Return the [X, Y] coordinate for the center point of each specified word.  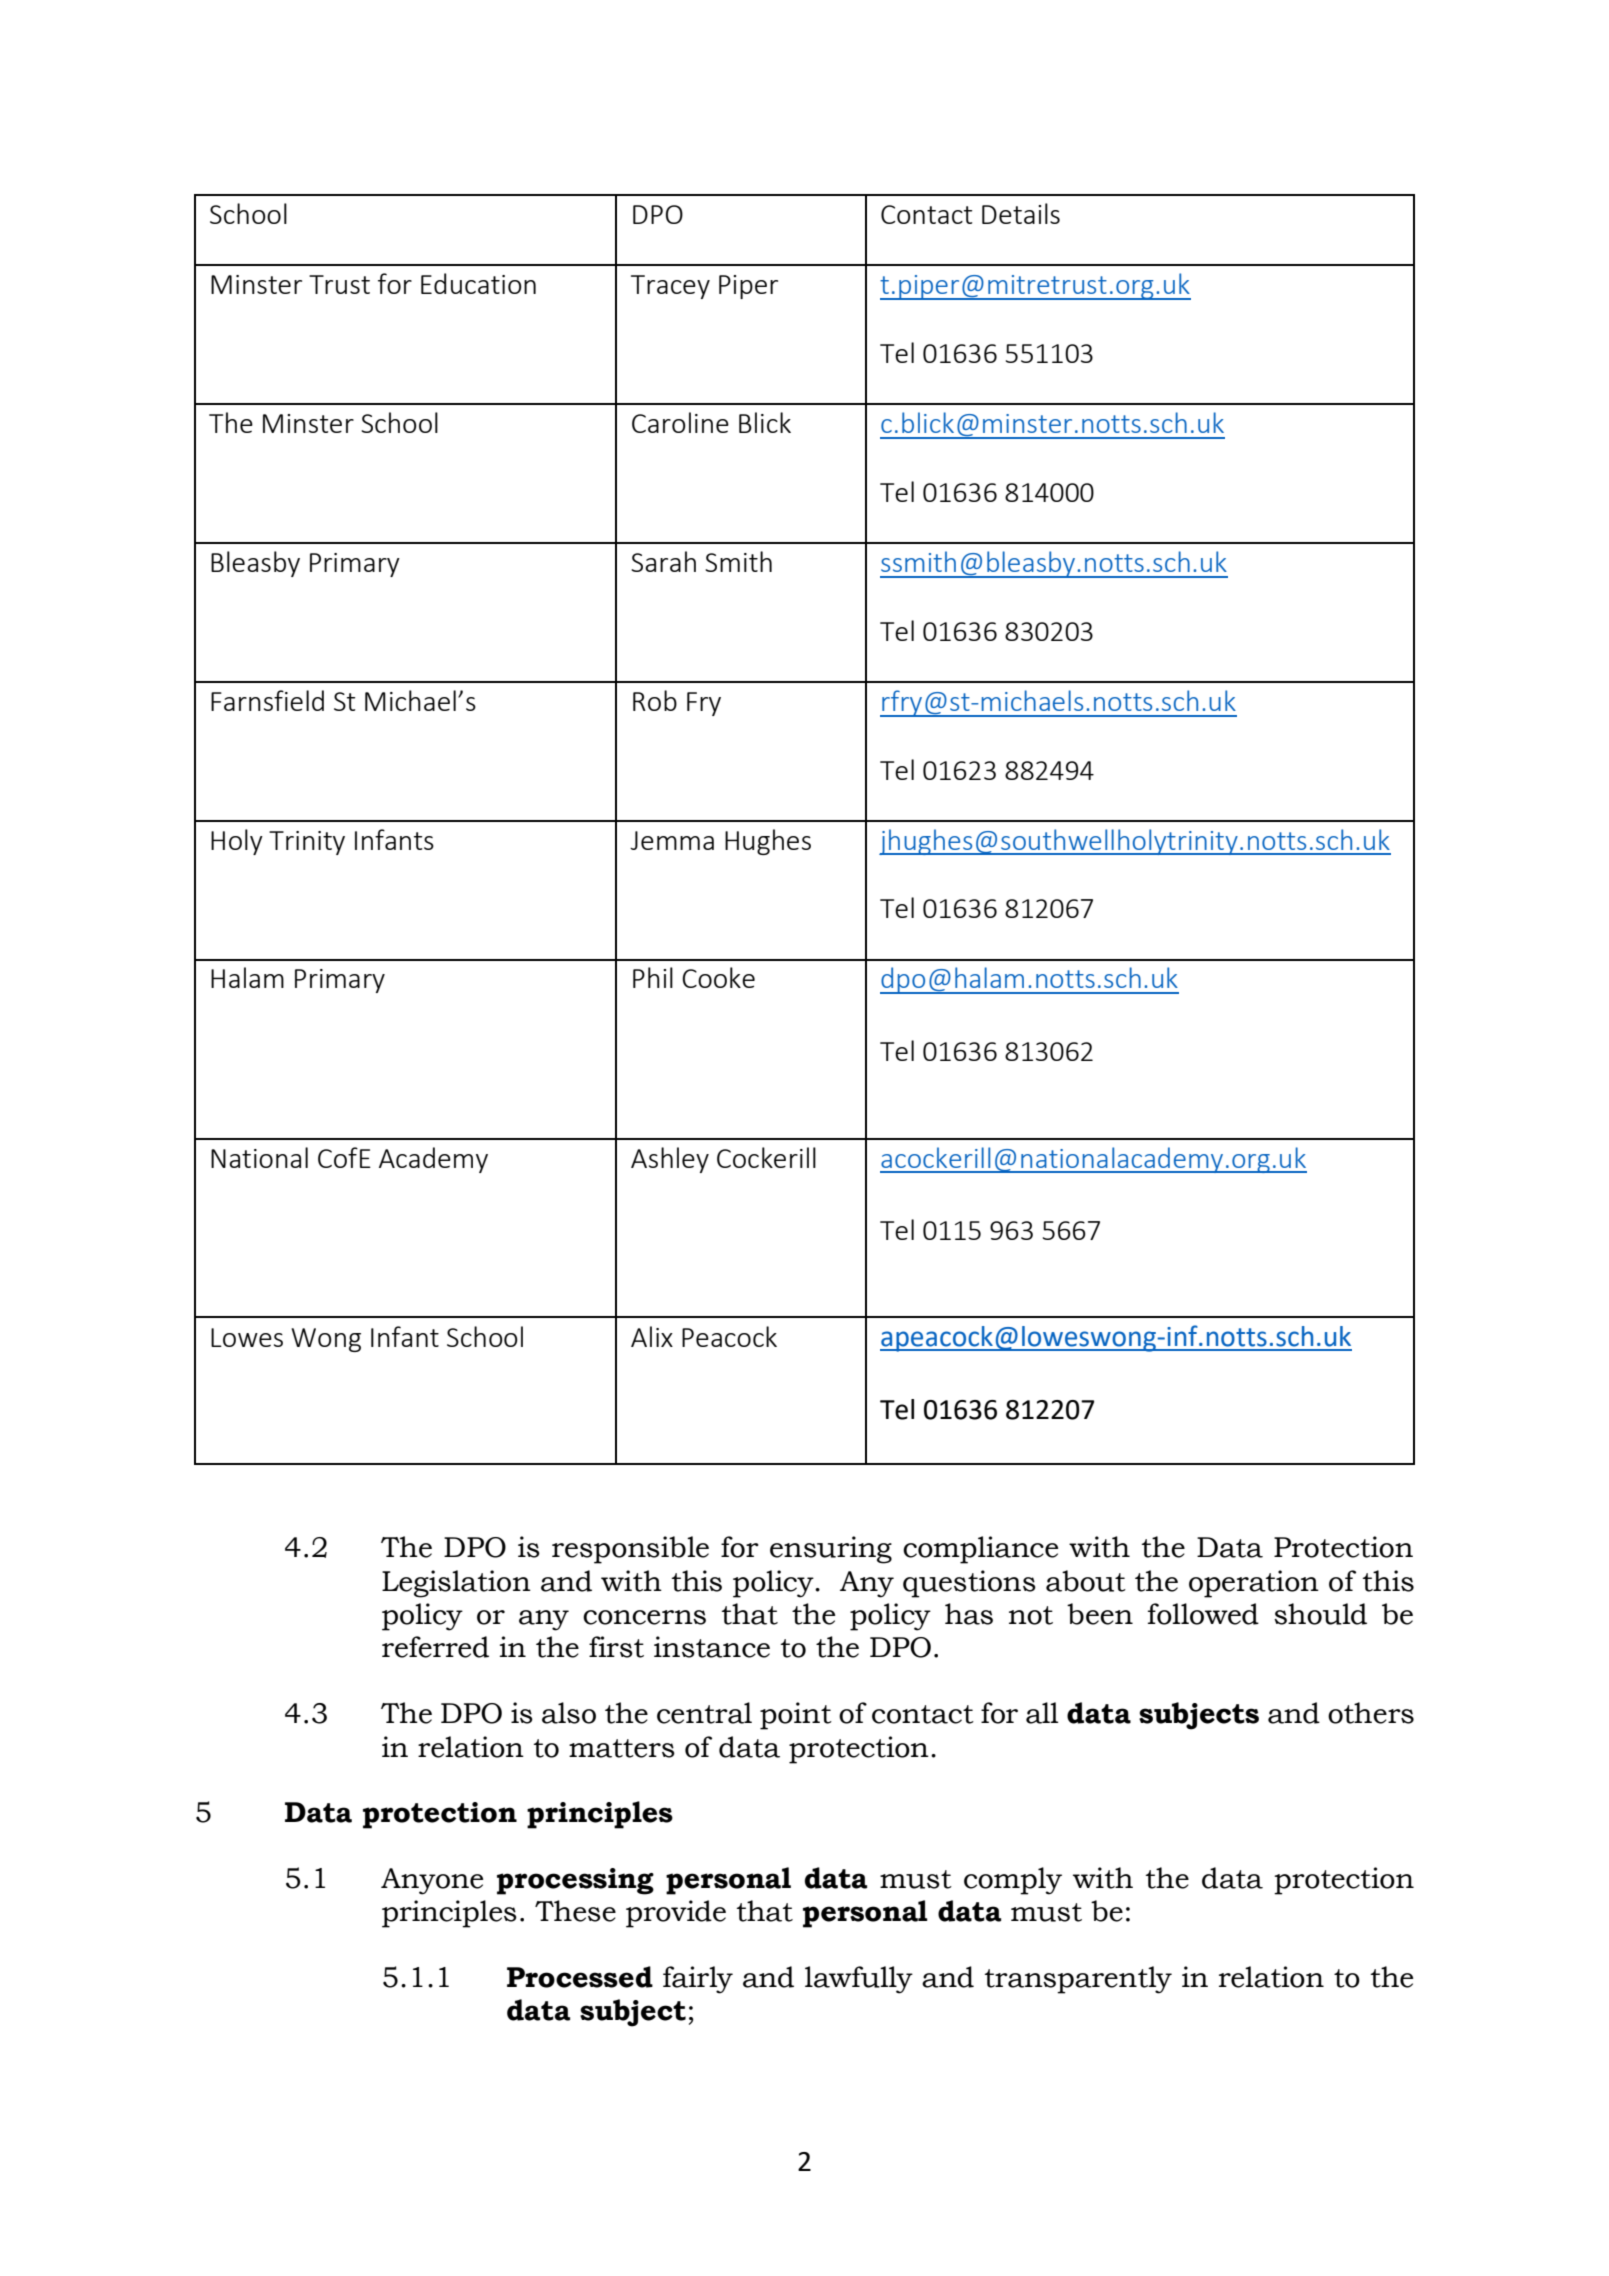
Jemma [672, 840]
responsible [630, 1550]
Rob [655, 700]
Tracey [670, 287]
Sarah [663, 561]
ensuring [831, 1550]
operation [1254, 1584]
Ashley [670, 1160]
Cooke [718, 977]
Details [1021, 213]
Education [478, 283]
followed [1203, 1614]
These [575, 1911]
